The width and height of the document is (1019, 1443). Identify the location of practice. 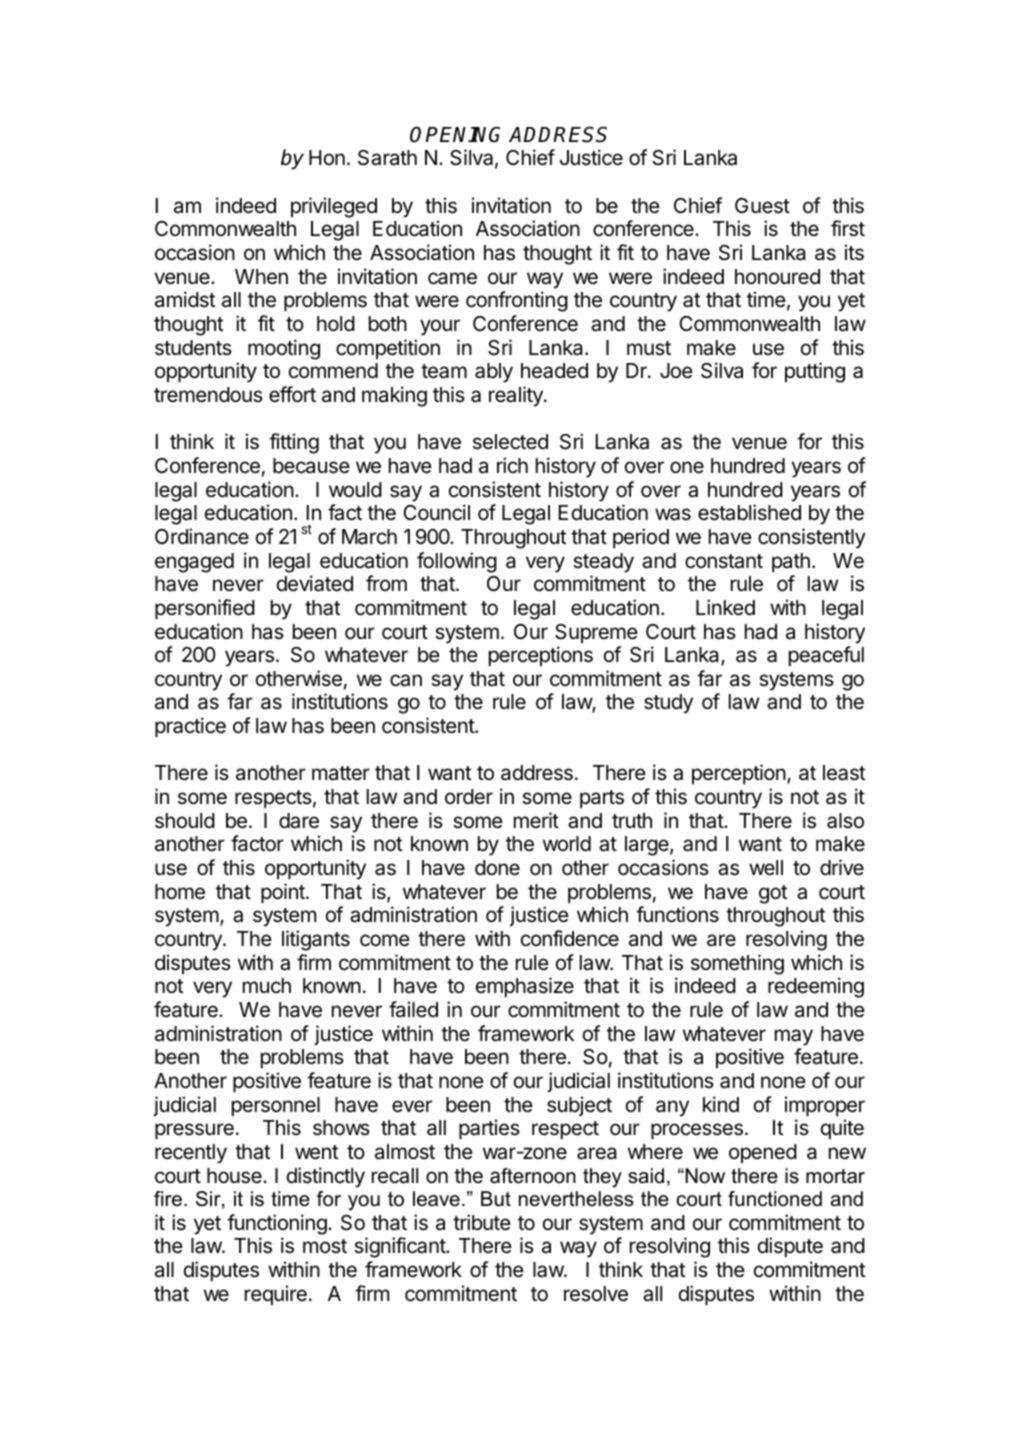
(190, 727).
